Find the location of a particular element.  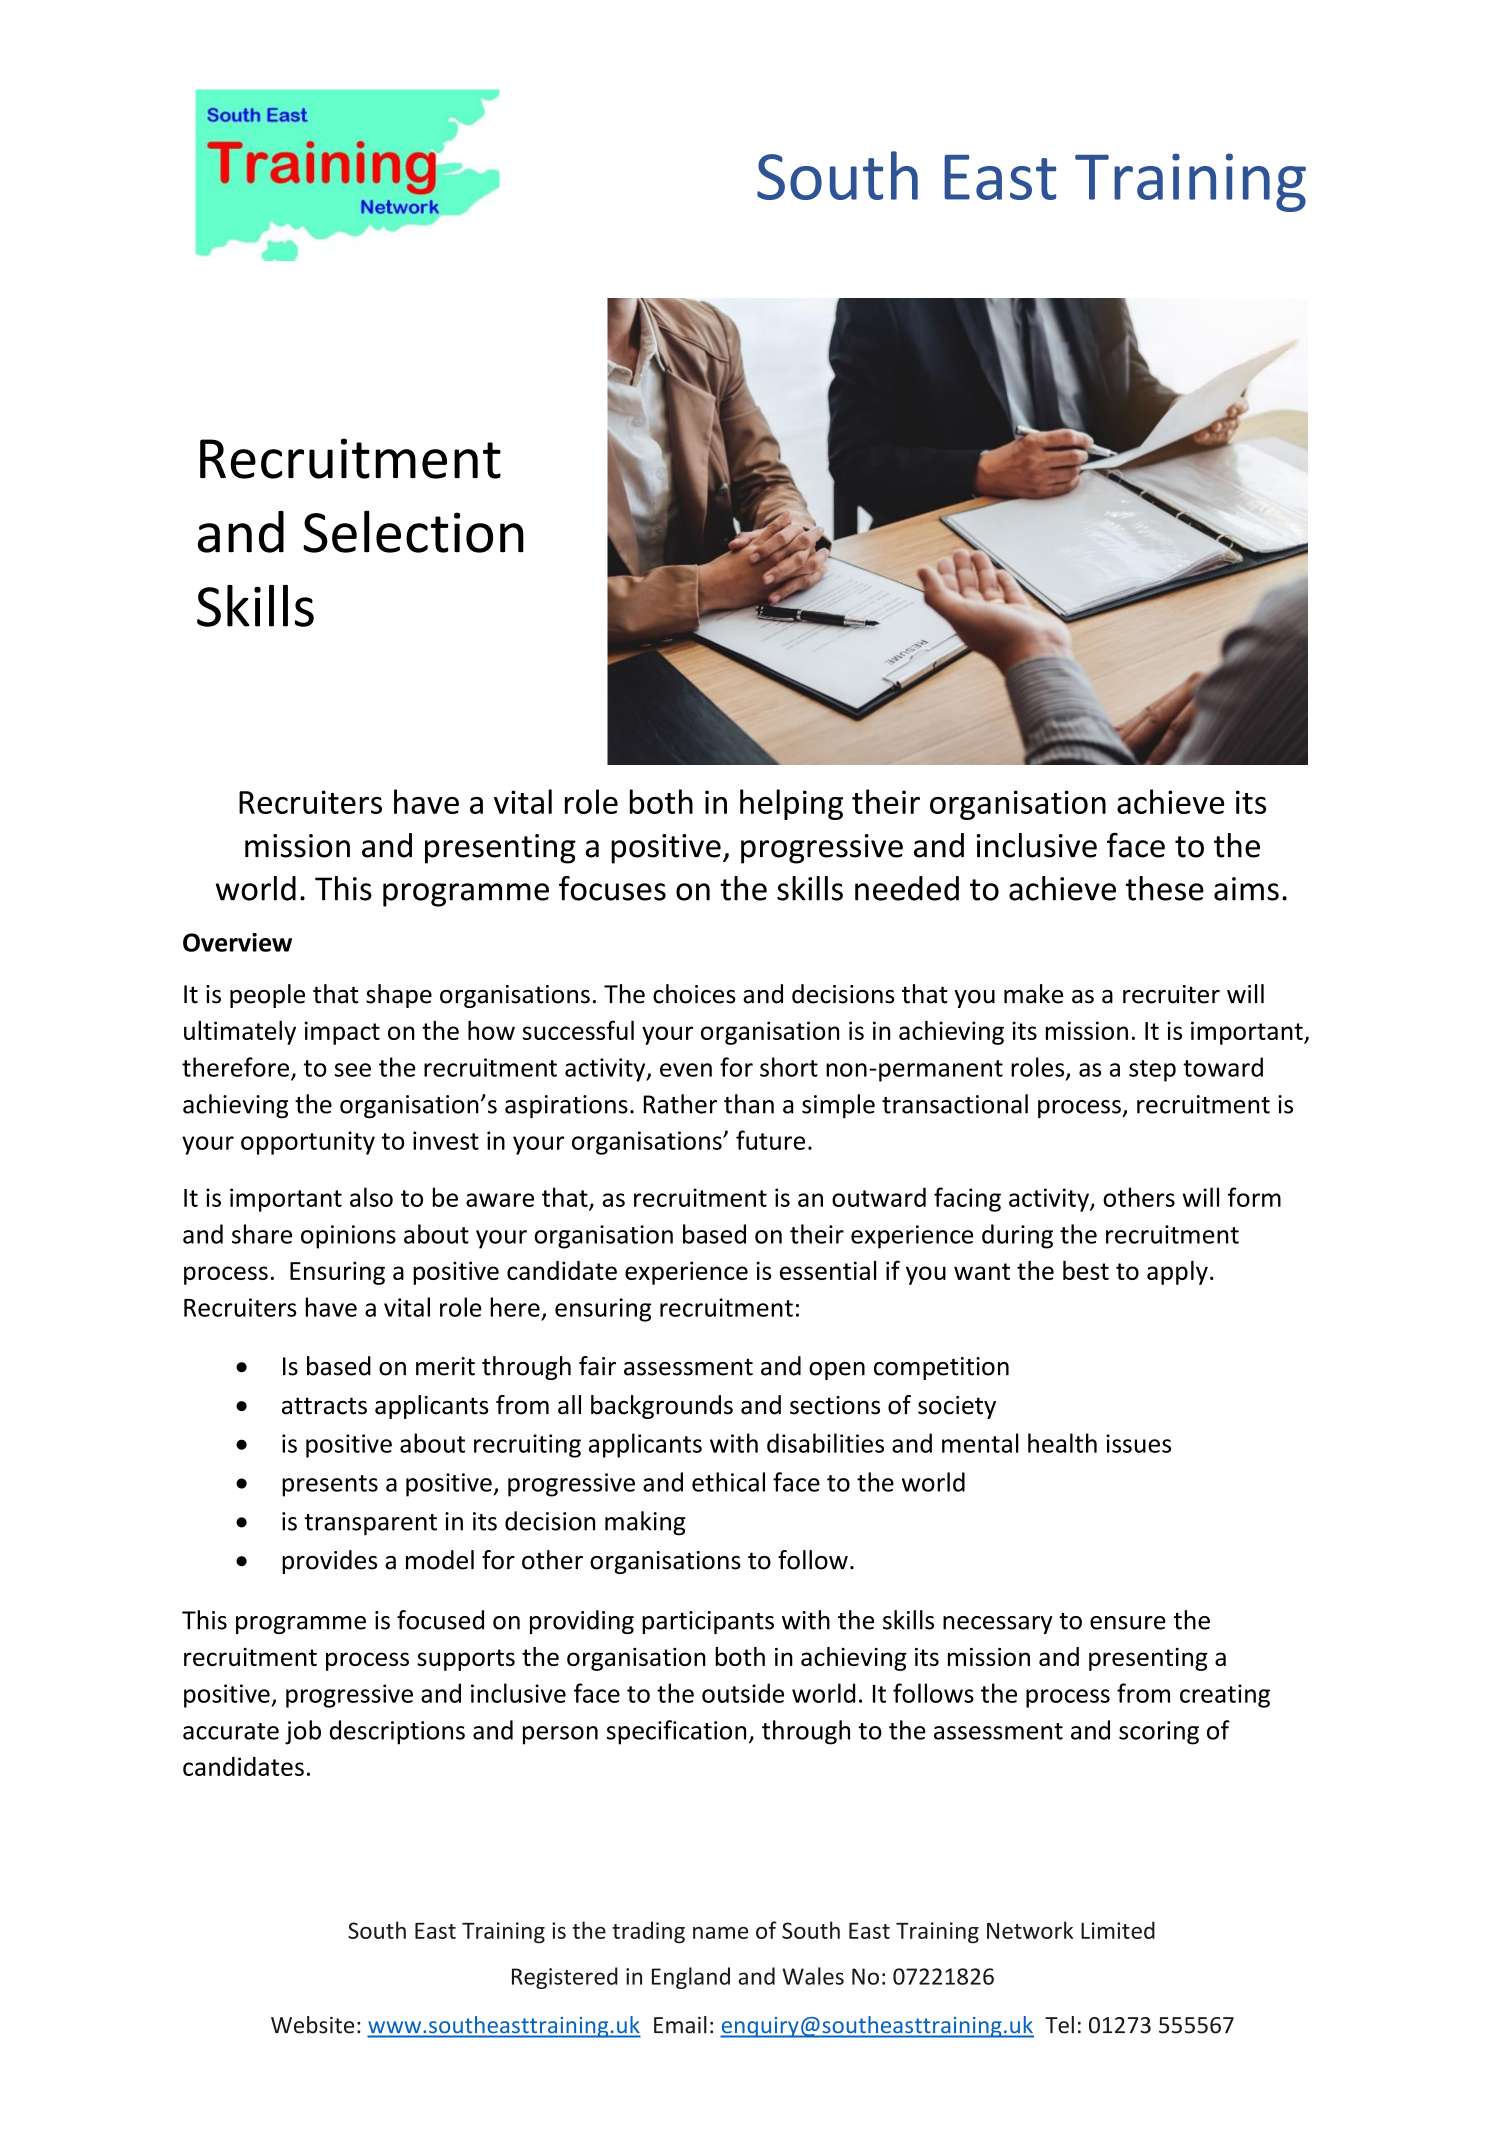

Website is located at coordinates (312, 2025).
